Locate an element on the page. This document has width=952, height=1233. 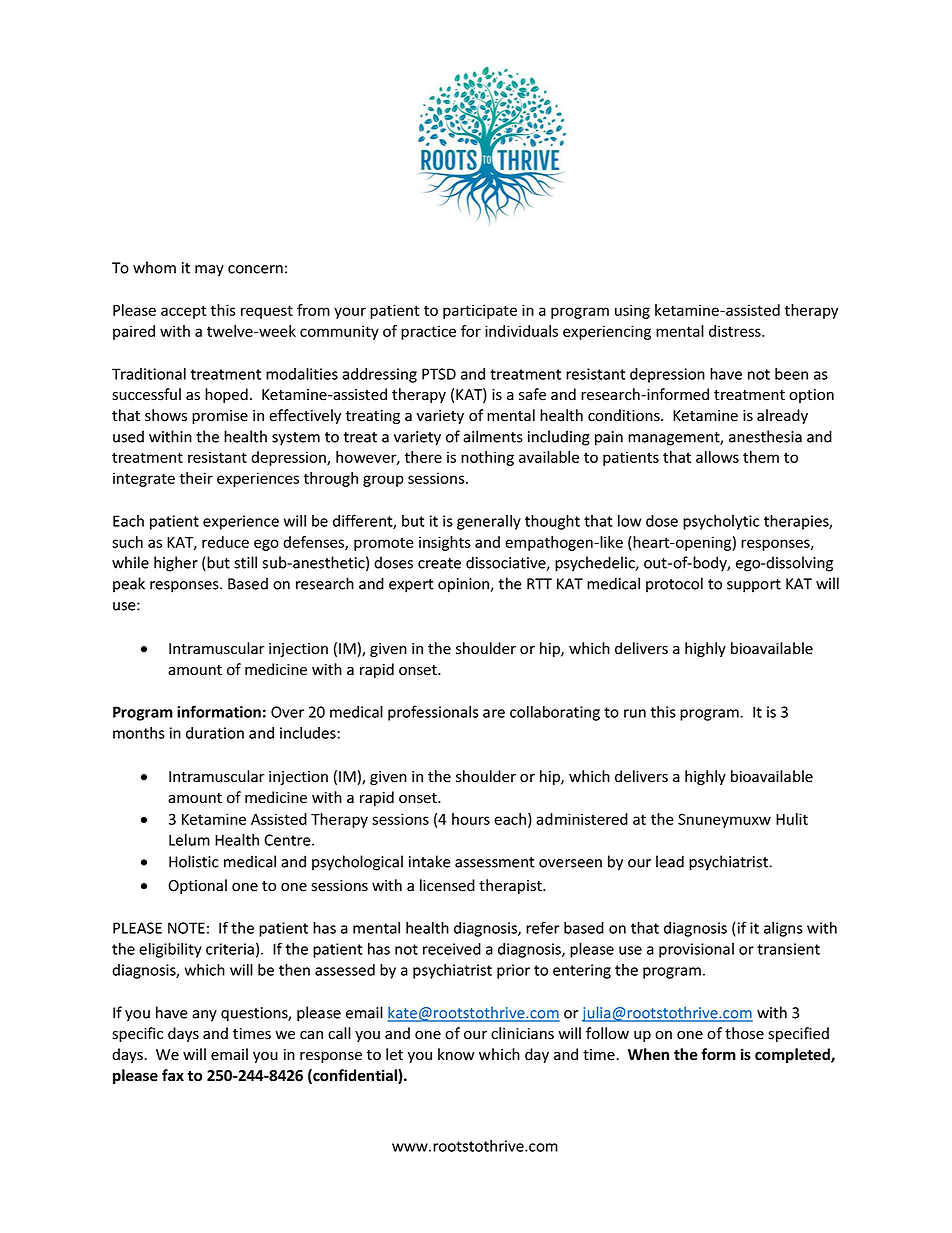
run is located at coordinates (635, 713).
